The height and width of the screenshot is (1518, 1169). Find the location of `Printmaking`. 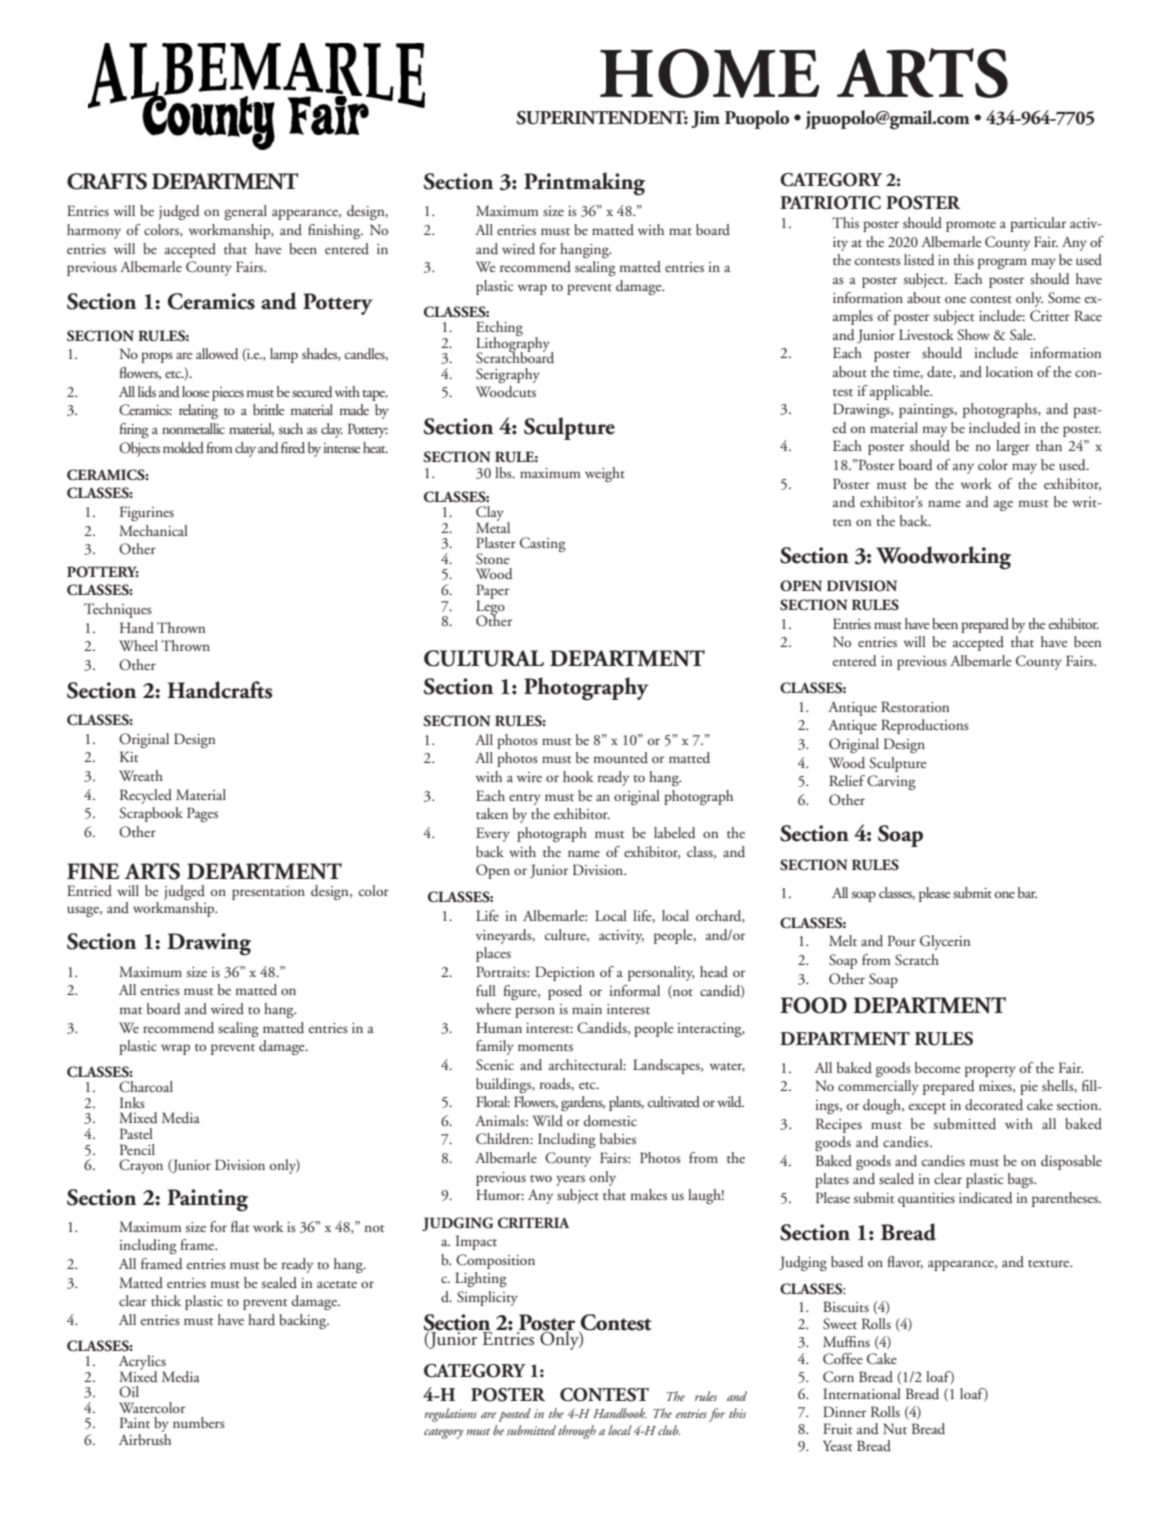

Printmaking is located at coordinates (584, 184).
